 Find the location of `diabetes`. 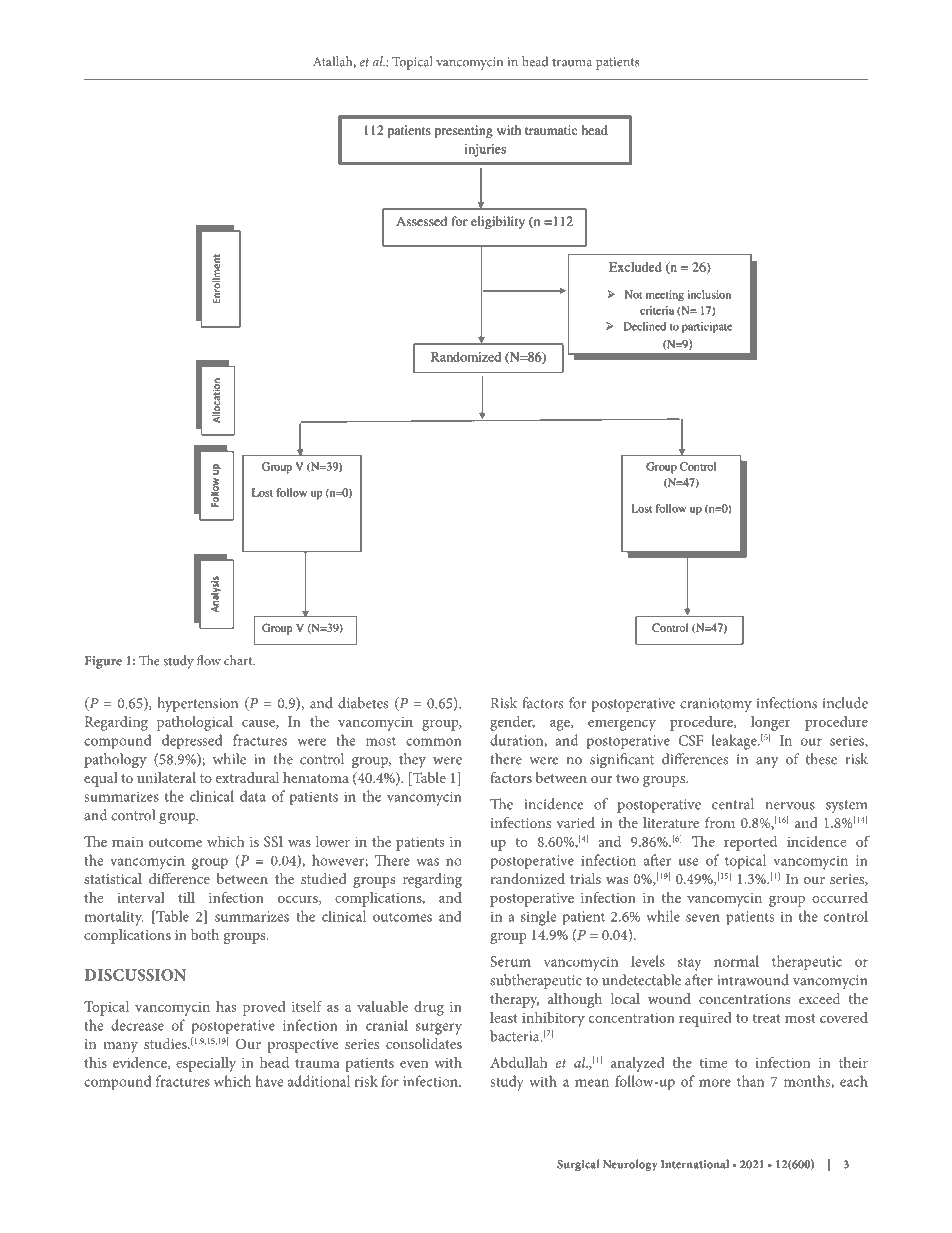

diabetes is located at coordinates (363, 703).
